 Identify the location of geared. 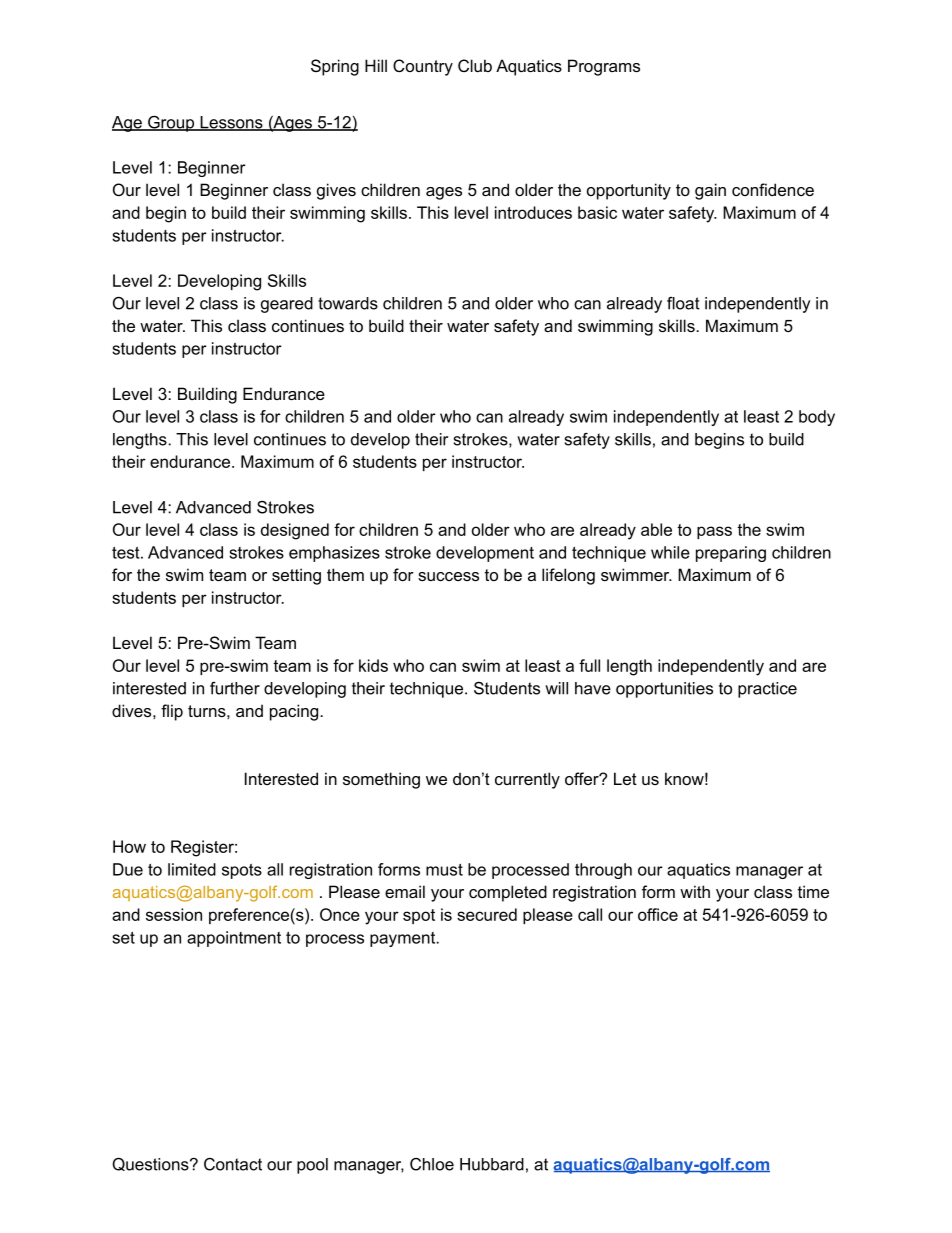
(287, 305).
